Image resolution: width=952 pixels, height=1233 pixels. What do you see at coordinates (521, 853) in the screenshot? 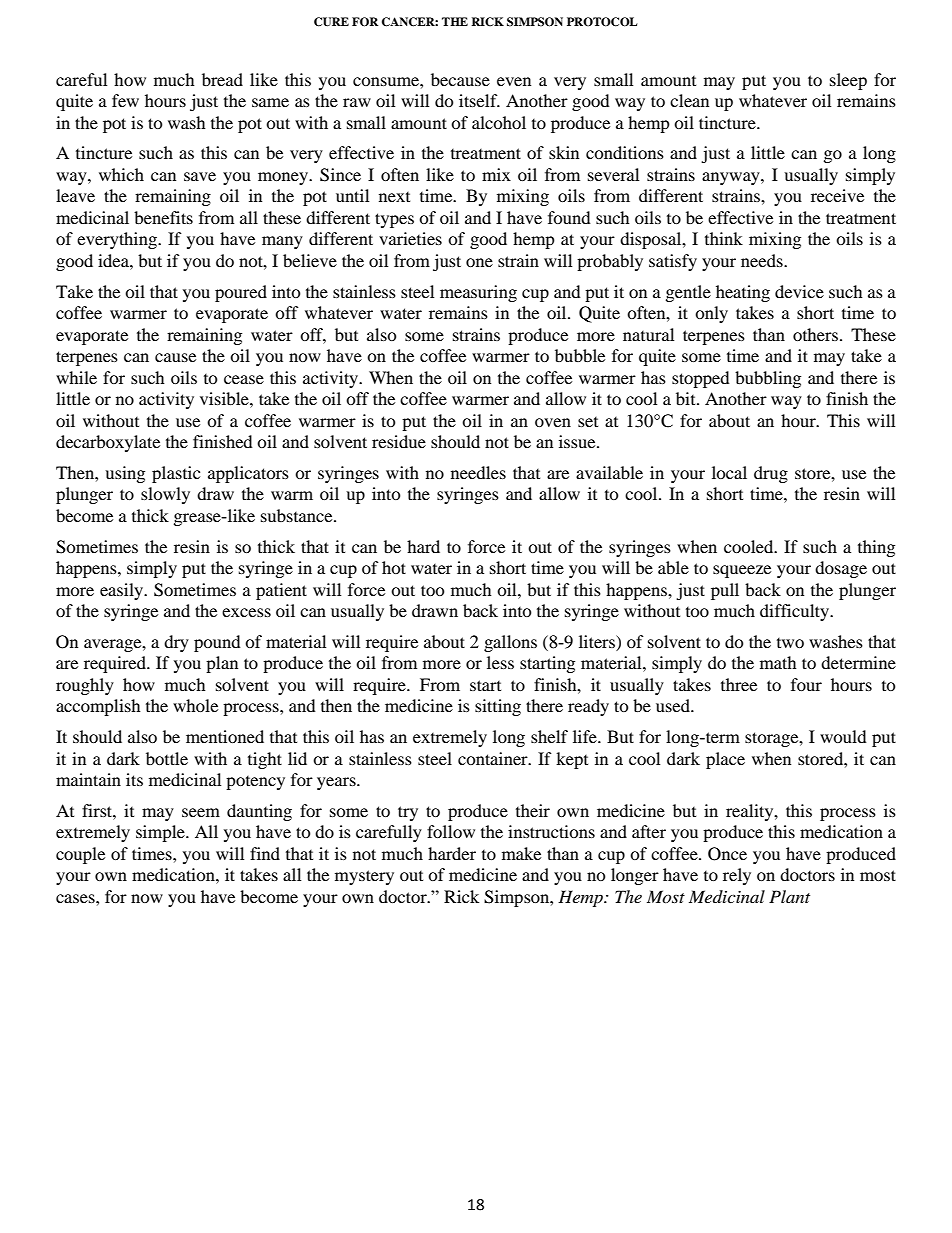
I see `make` at bounding box center [521, 853].
